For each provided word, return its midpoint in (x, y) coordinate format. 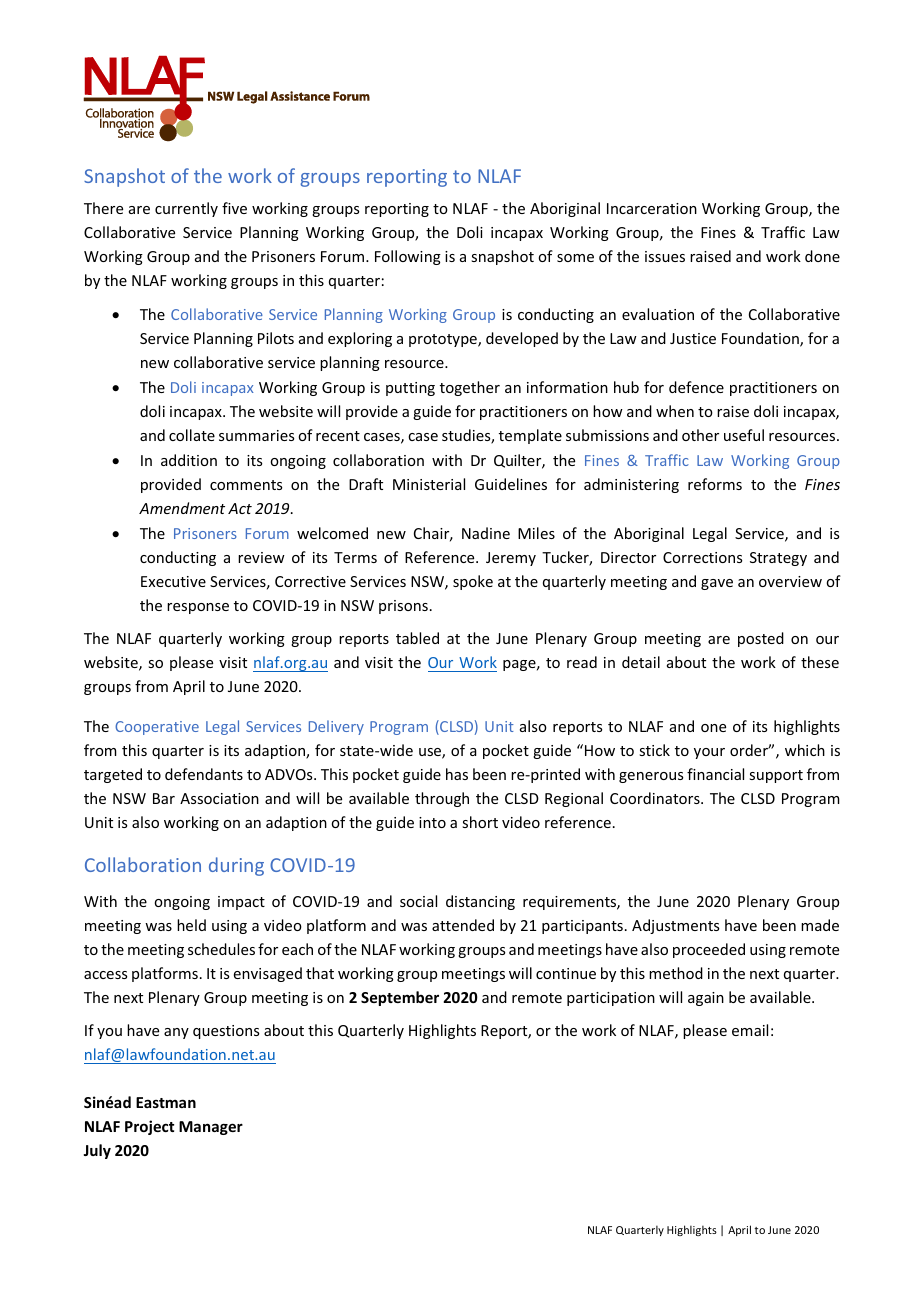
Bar (164, 798)
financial (715, 774)
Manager (211, 1128)
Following (408, 257)
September (400, 998)
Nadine (486, 533)
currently (186, 209)
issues (665, 256)
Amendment (182, 508)
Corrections (702, 557)
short (480, 822)
